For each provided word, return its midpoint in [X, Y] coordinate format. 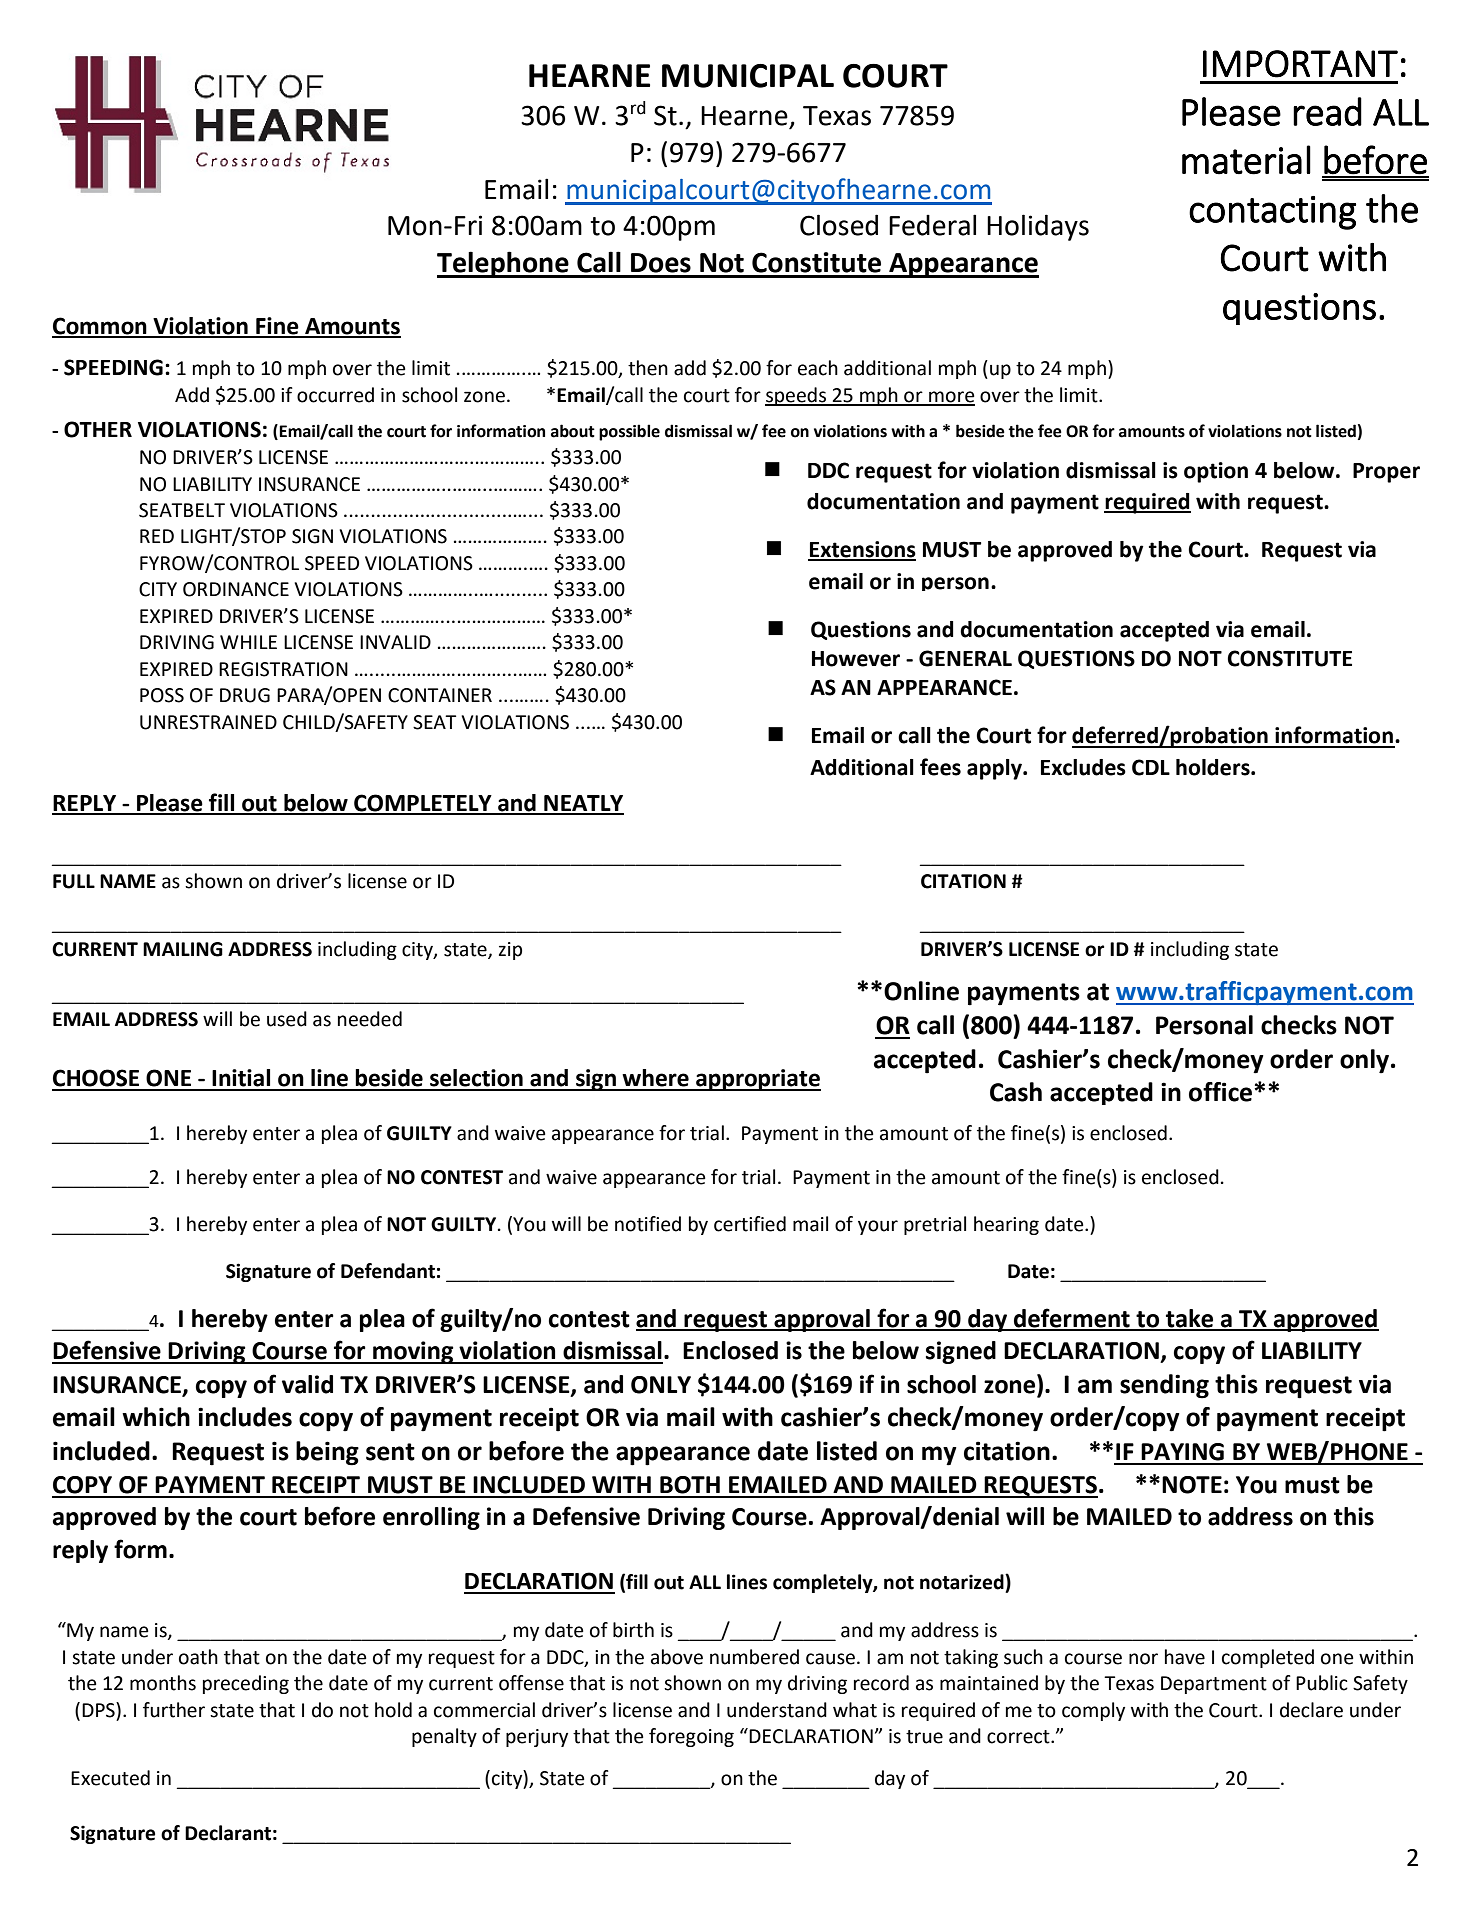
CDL [1151, 767]
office [1222, 1092]
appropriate [757, 1080]
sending [1164, 1386]
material [1246, 160]
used [287, 1019]
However [856, 659]
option [1216, 472]
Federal [932, 225]
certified [750, 1224]
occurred [335, 395]
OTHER [98, 429]
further [174, 1710]
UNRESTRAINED [208, 722]
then [648, 368]
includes [245, 1417]
